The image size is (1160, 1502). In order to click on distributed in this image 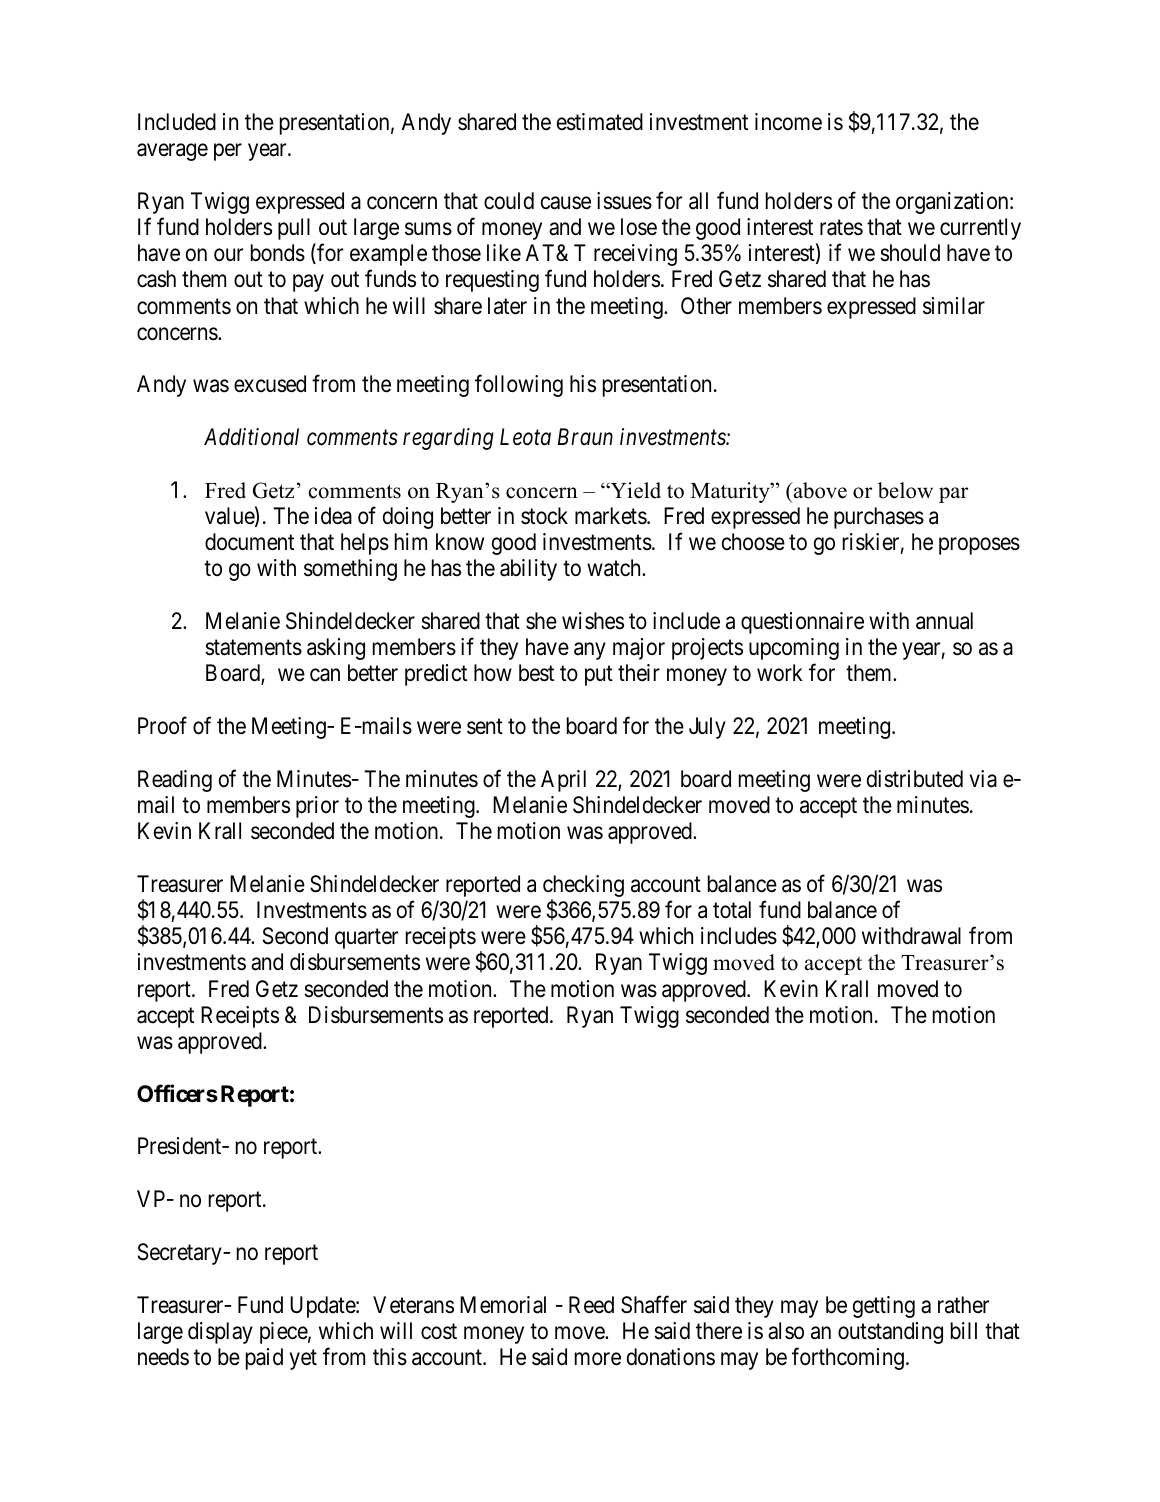, I will do `click(915, 779)`.
